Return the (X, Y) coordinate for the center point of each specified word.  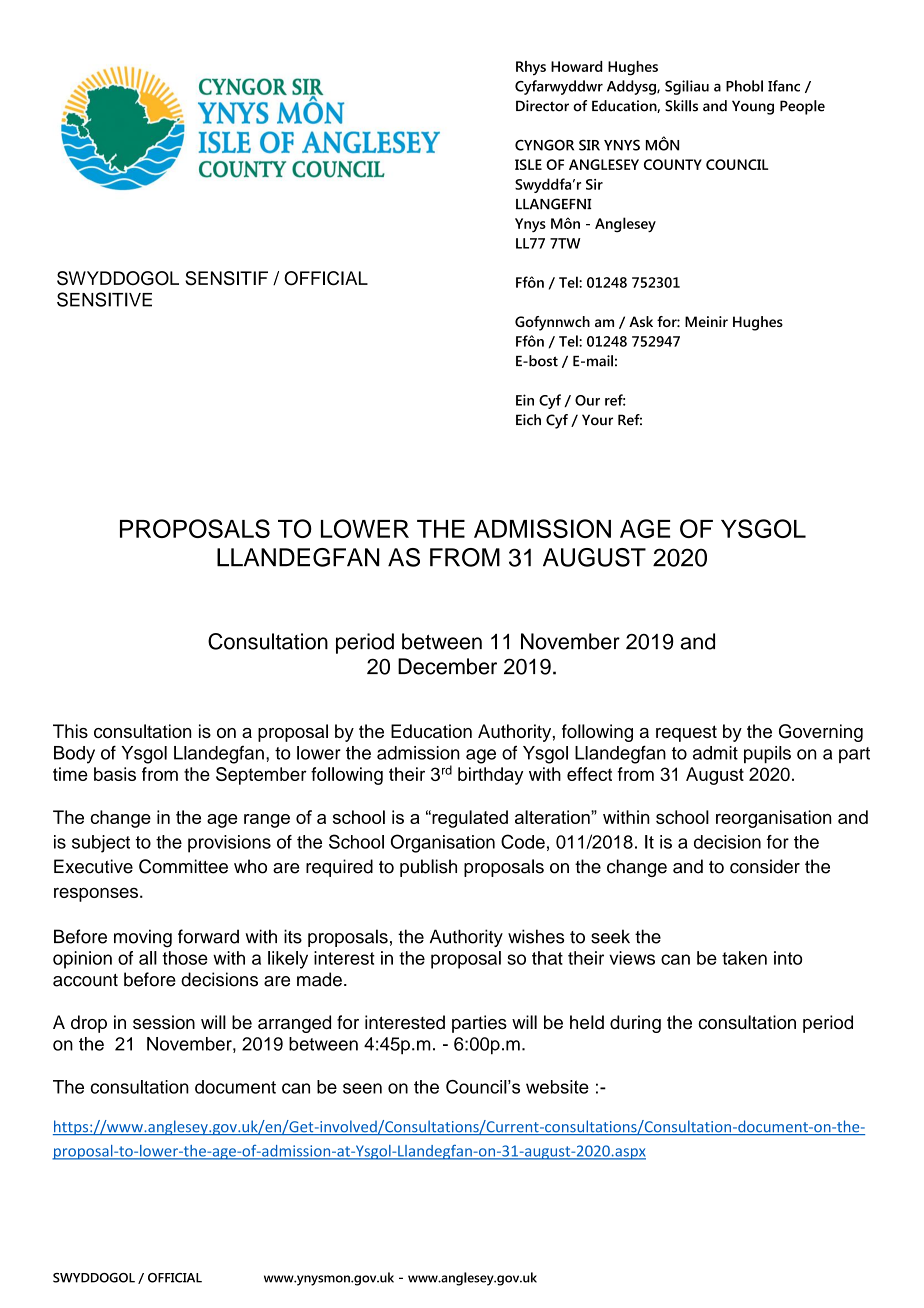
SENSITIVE (104, 299)
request (686, 733)
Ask (641, 321)
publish (428, 868)
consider (765, 866)
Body (74, 755)
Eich (528, 420)
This (70, 731)
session (164, 1022)
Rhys (531, 68)
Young (753, 107)
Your (597, 420)
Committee (183, 866)
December (447, 666)
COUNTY (673, 164)
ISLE (528, 164)
